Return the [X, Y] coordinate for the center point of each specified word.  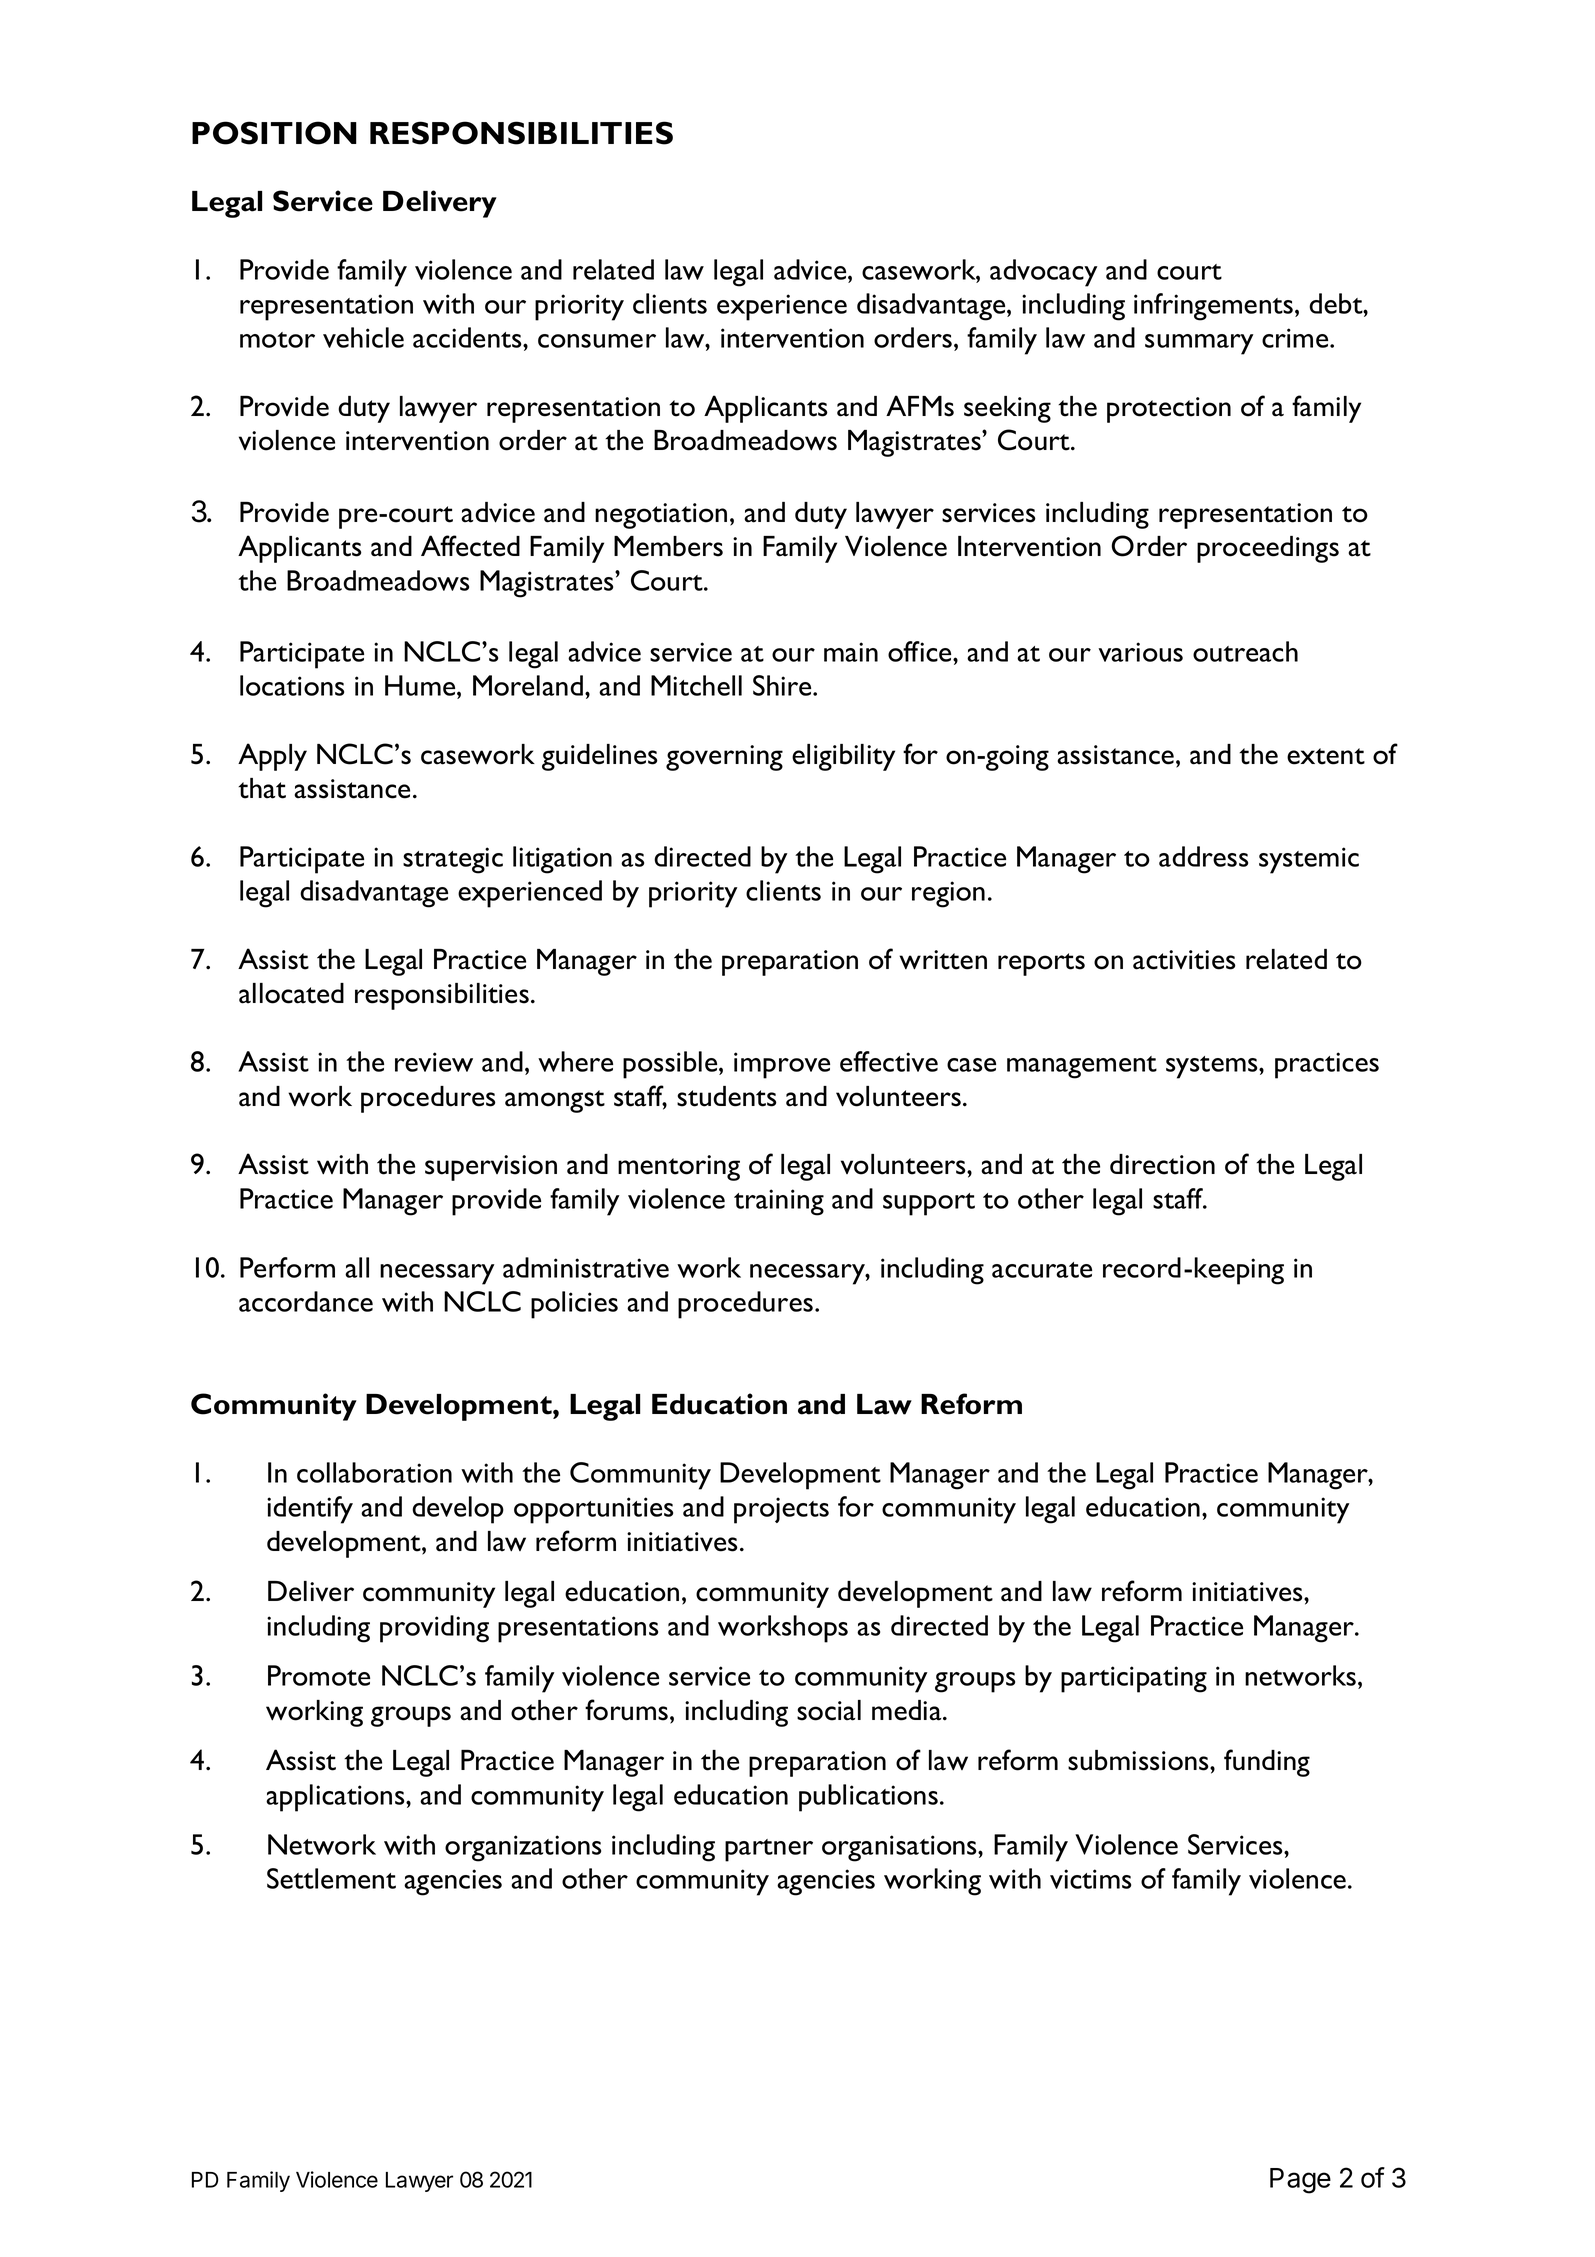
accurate [1042, 1270]
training [779, 1202]
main [851, 652]
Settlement [331, 1878]
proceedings [1268, 549]
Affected [470, 546]
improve [782, 1065]
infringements [1213, 307]
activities [1184, 960]
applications [336, 1798]
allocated [291, 993]
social [829, 1710]
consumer [597, 341]
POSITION [274, 133]
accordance [306, 1301]
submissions [1139, 1760]
